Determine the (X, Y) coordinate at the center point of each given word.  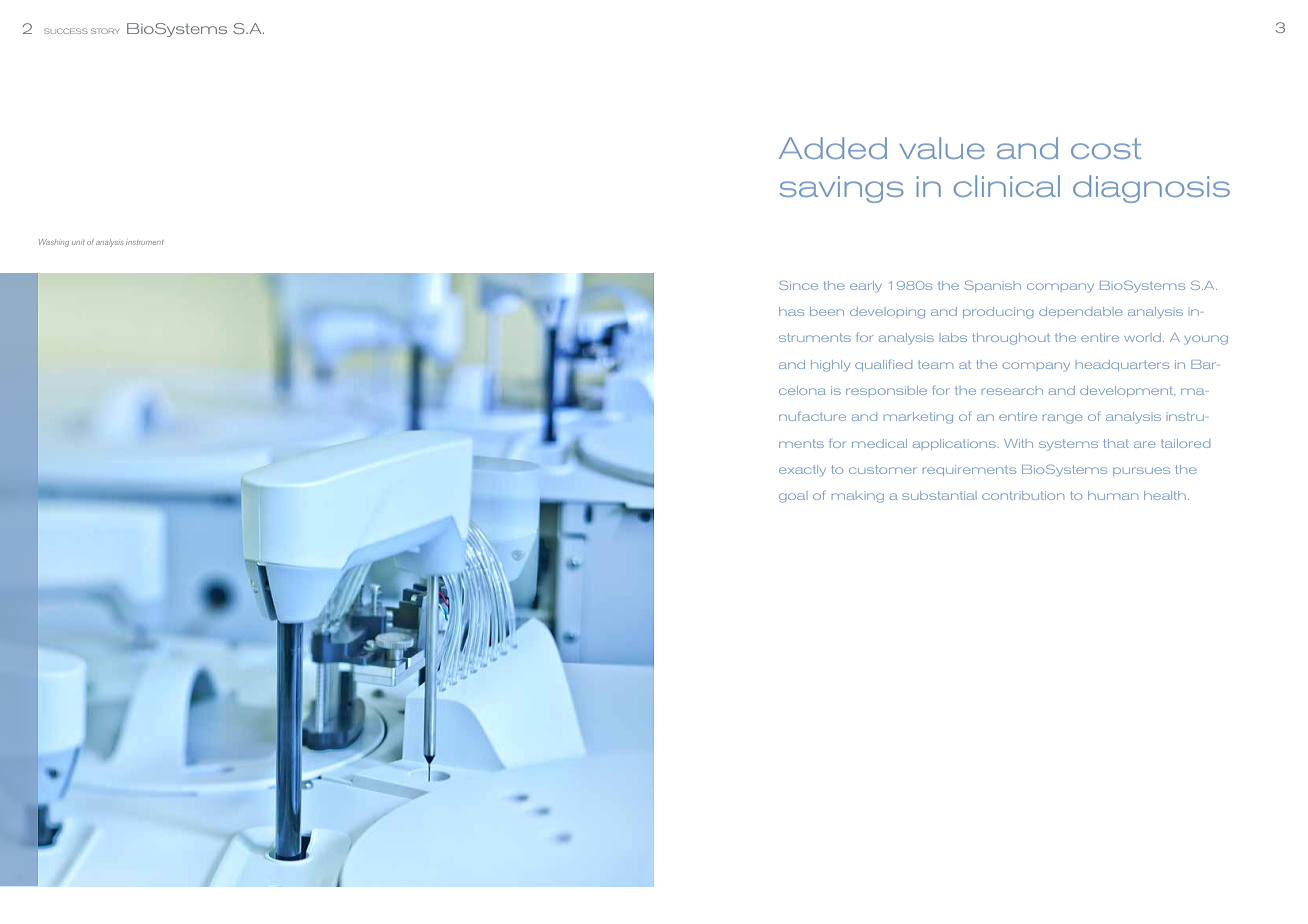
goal (792, 498)
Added (833, 148)
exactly (802, 471)
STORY (105, 31)
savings (841, 189)
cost (1106, 148)
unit (78, 242)
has (791, 311)
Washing (54, 243)
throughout (1011, 339)
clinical (1007, 186)
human (1113, 495)
